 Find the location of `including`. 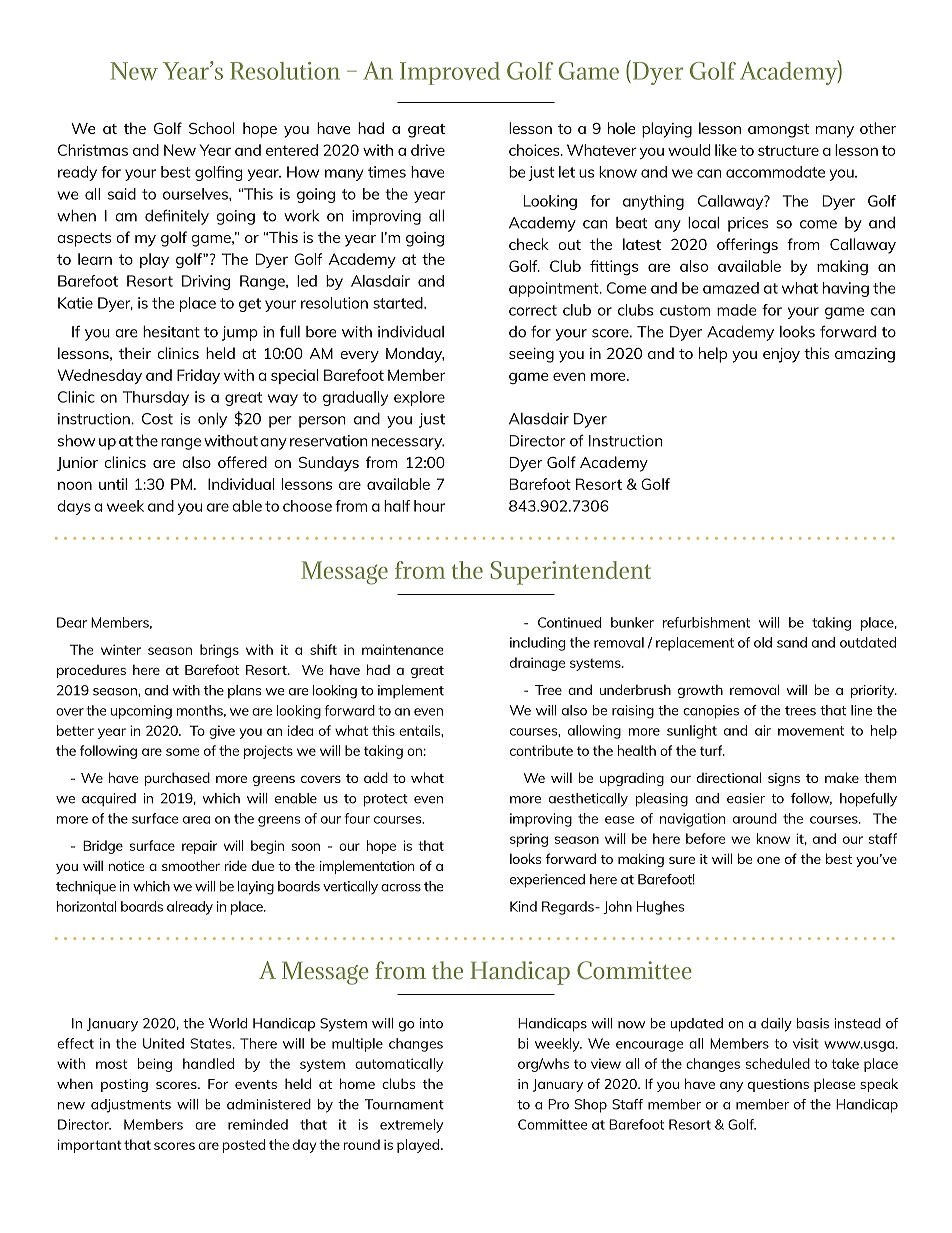

including is located at coordinates (537, 644).
